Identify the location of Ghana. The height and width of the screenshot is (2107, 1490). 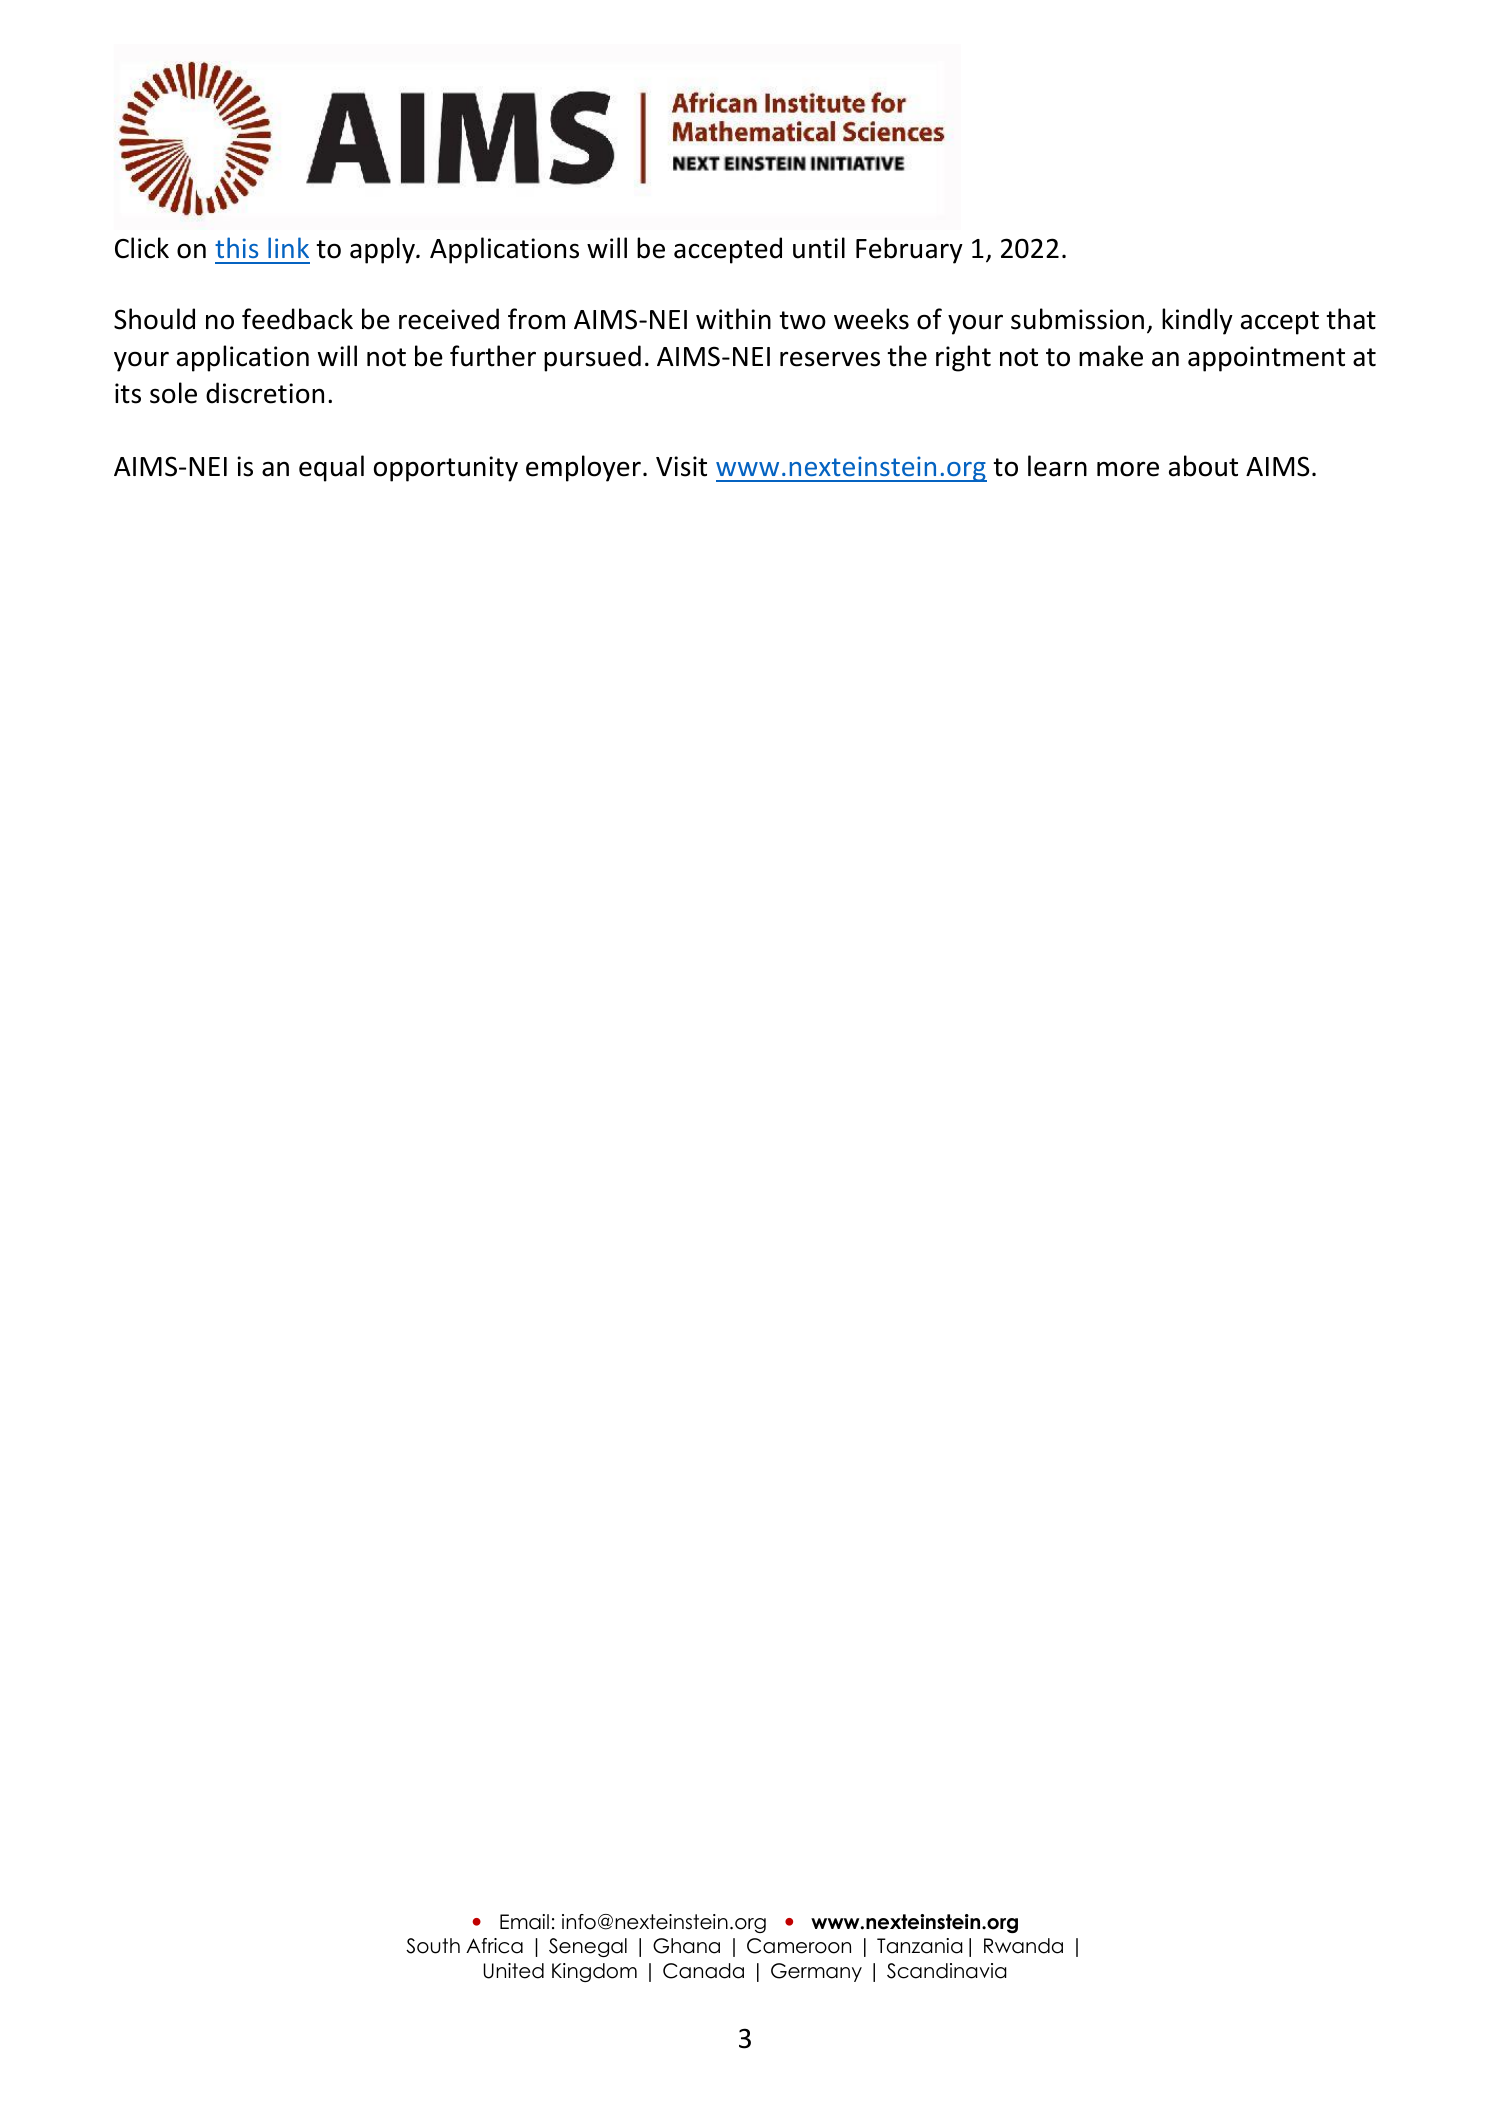
(686, 1946).
